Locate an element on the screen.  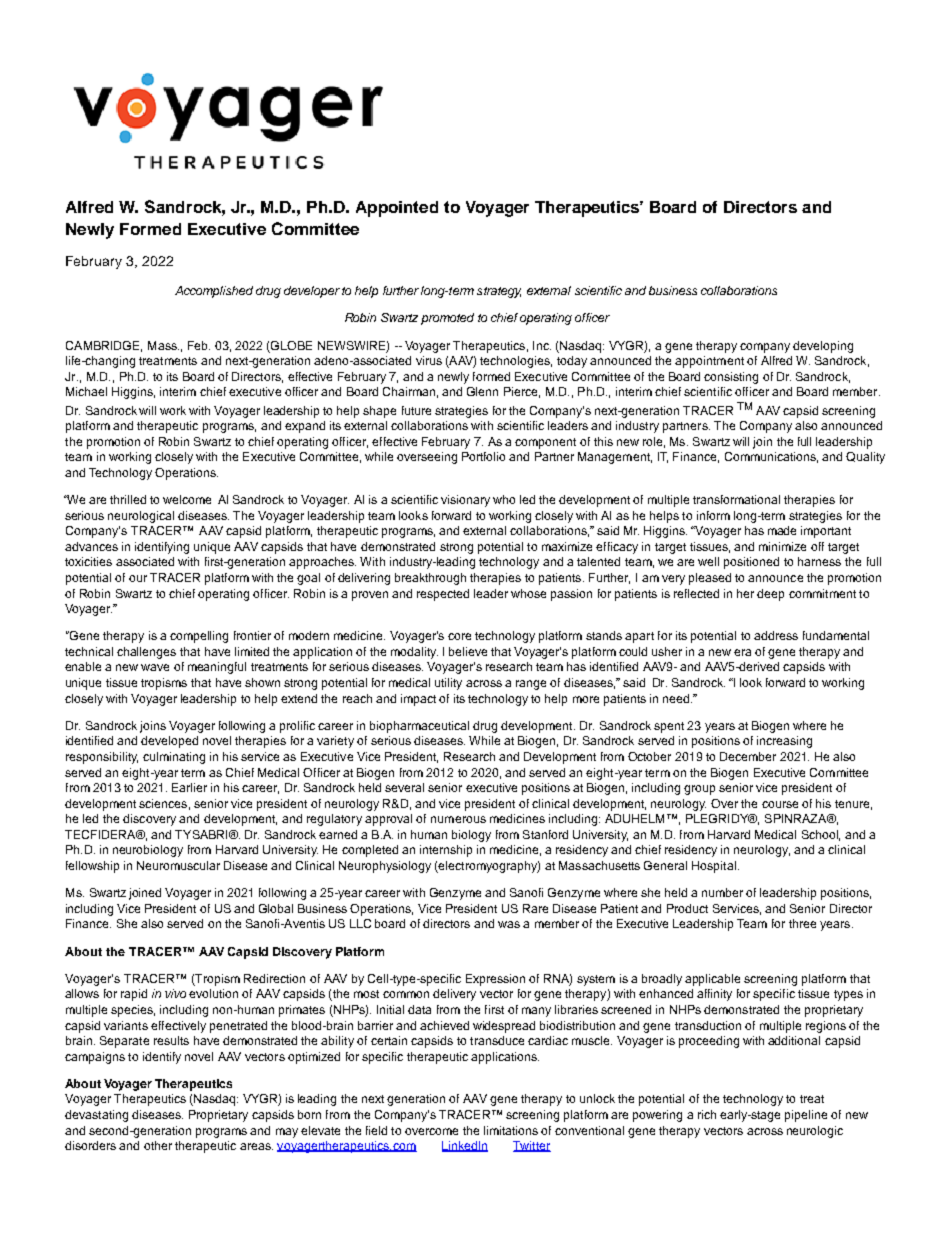
utility is located at coordinates (448, 684).
